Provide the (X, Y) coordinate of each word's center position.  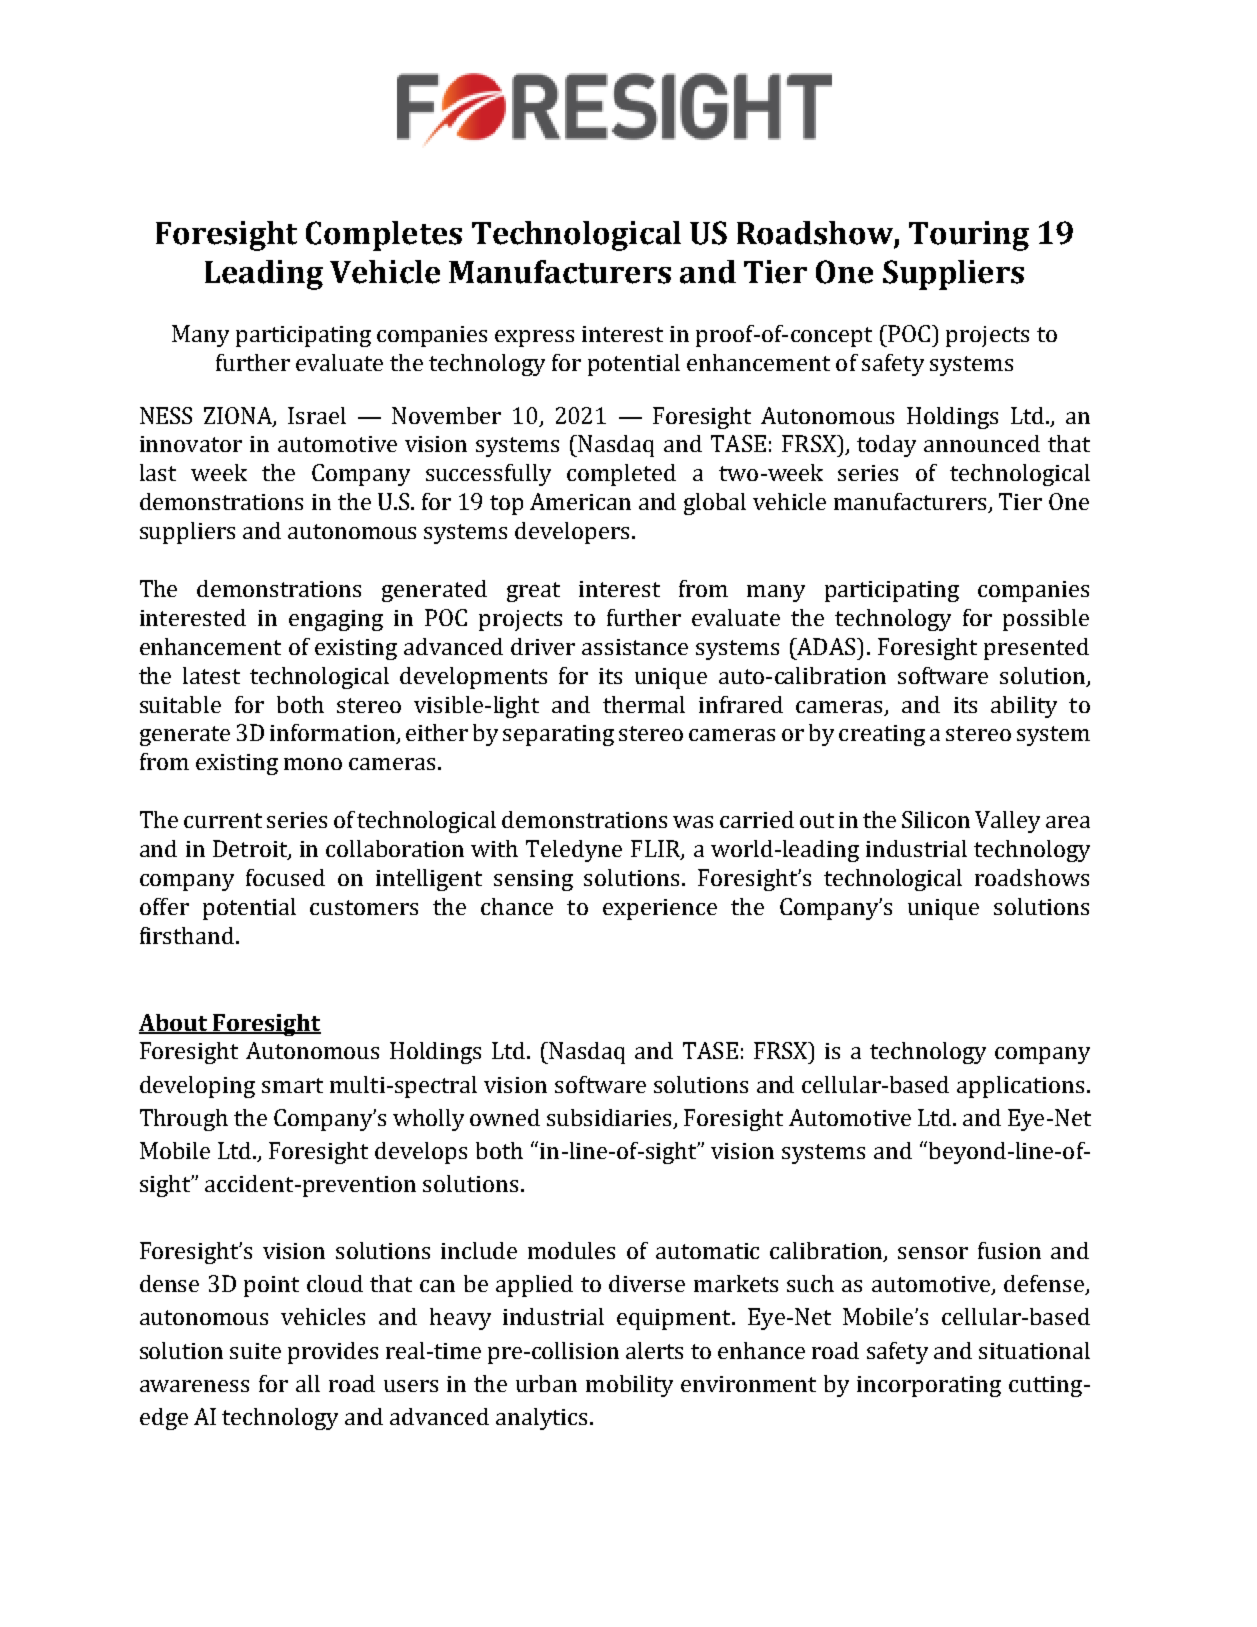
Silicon (936, 819)
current (223, 820)
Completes (384, 236)
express (534, 338)
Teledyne (574, 851)
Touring (969, 236)
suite (255, 1351)
